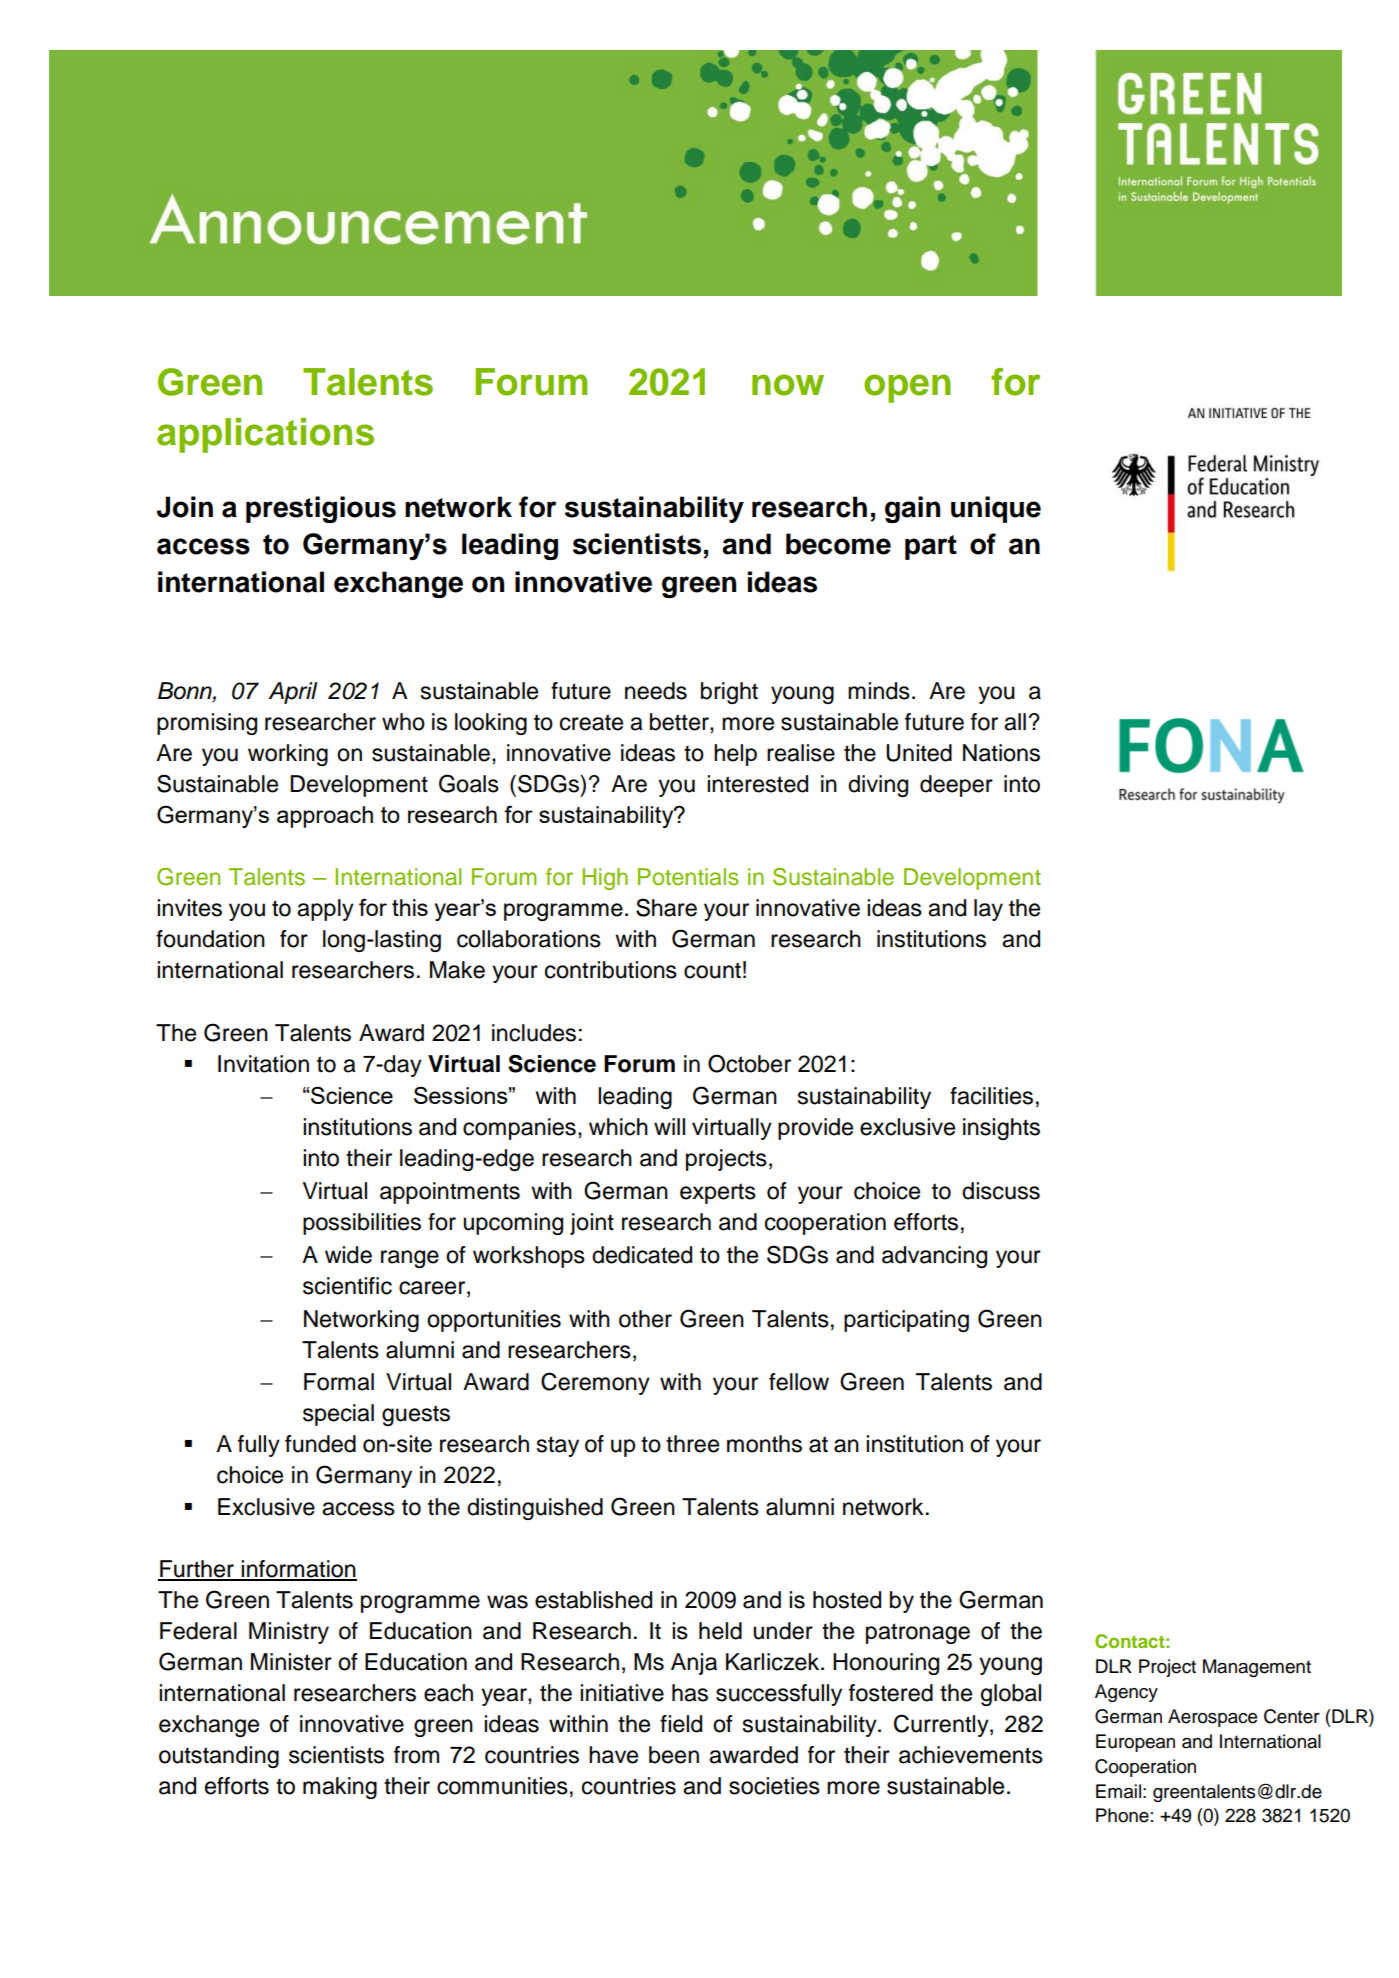 The width and height of the image is (1399, 1978). I want to click on making, so click(340, 1788).
